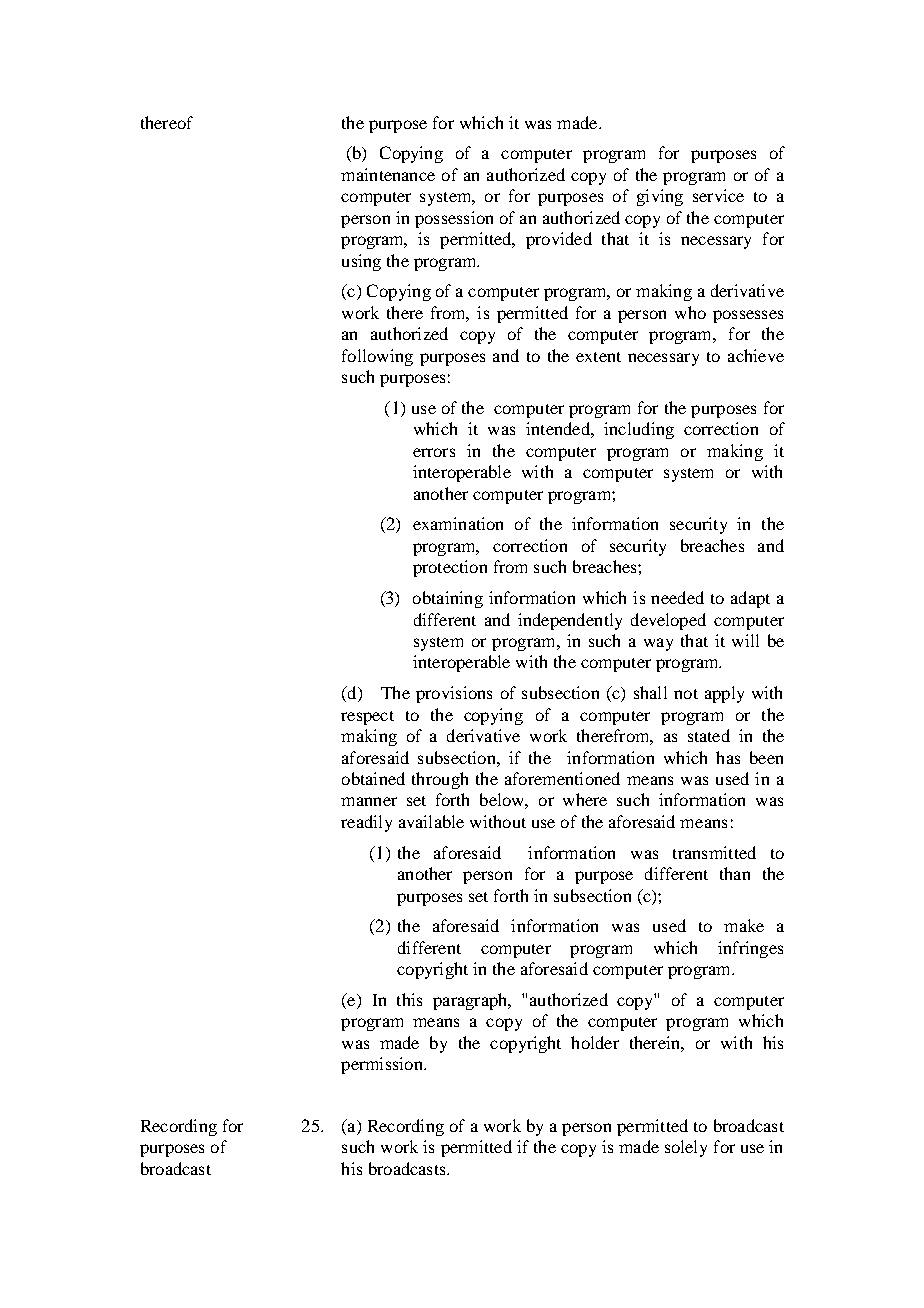 The image size is (924, 1308). Describe the element at coordinates (718, 195) in the document. I see `service` at that location.
